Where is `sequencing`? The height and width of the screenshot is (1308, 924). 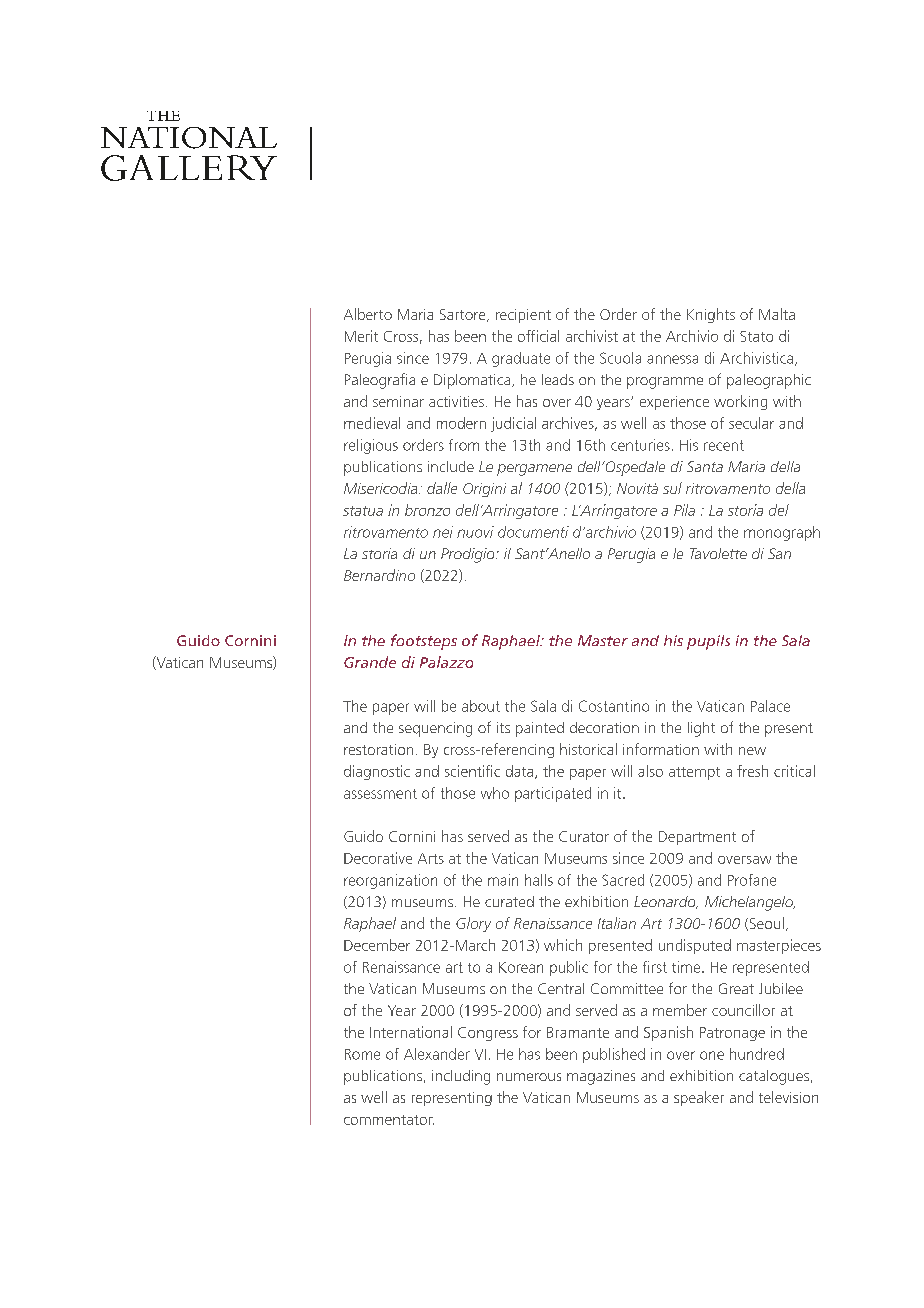
sequencing is located at coordinates (435, 729).
